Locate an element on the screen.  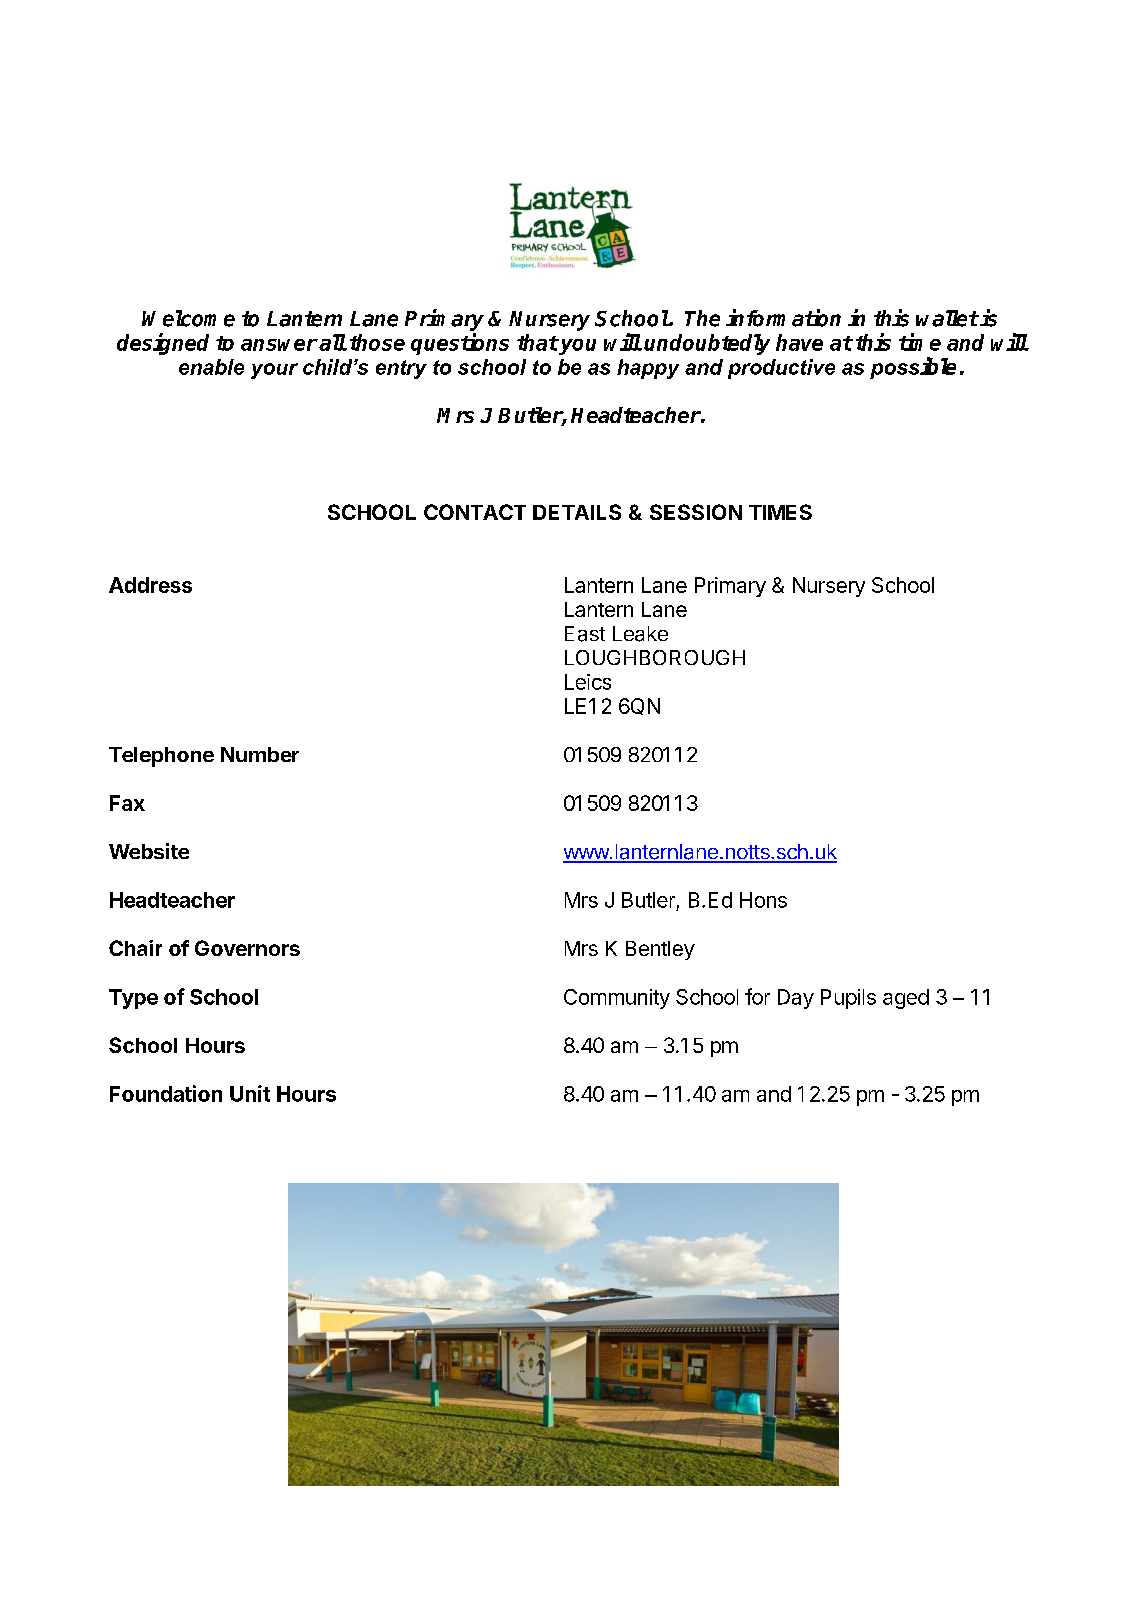
Number is located at coordinates (260, 754).
